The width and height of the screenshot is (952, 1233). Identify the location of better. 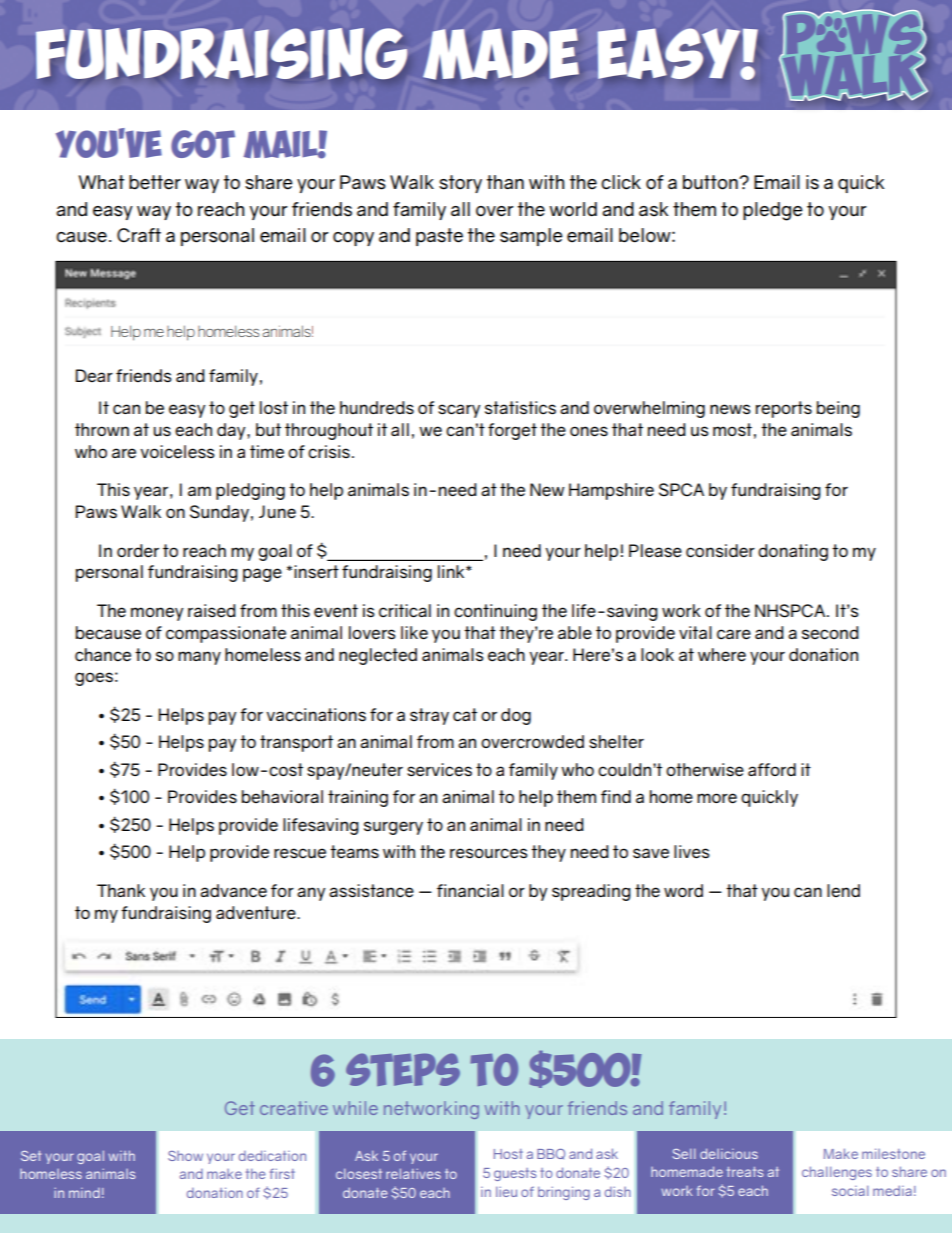
(155, 182).
